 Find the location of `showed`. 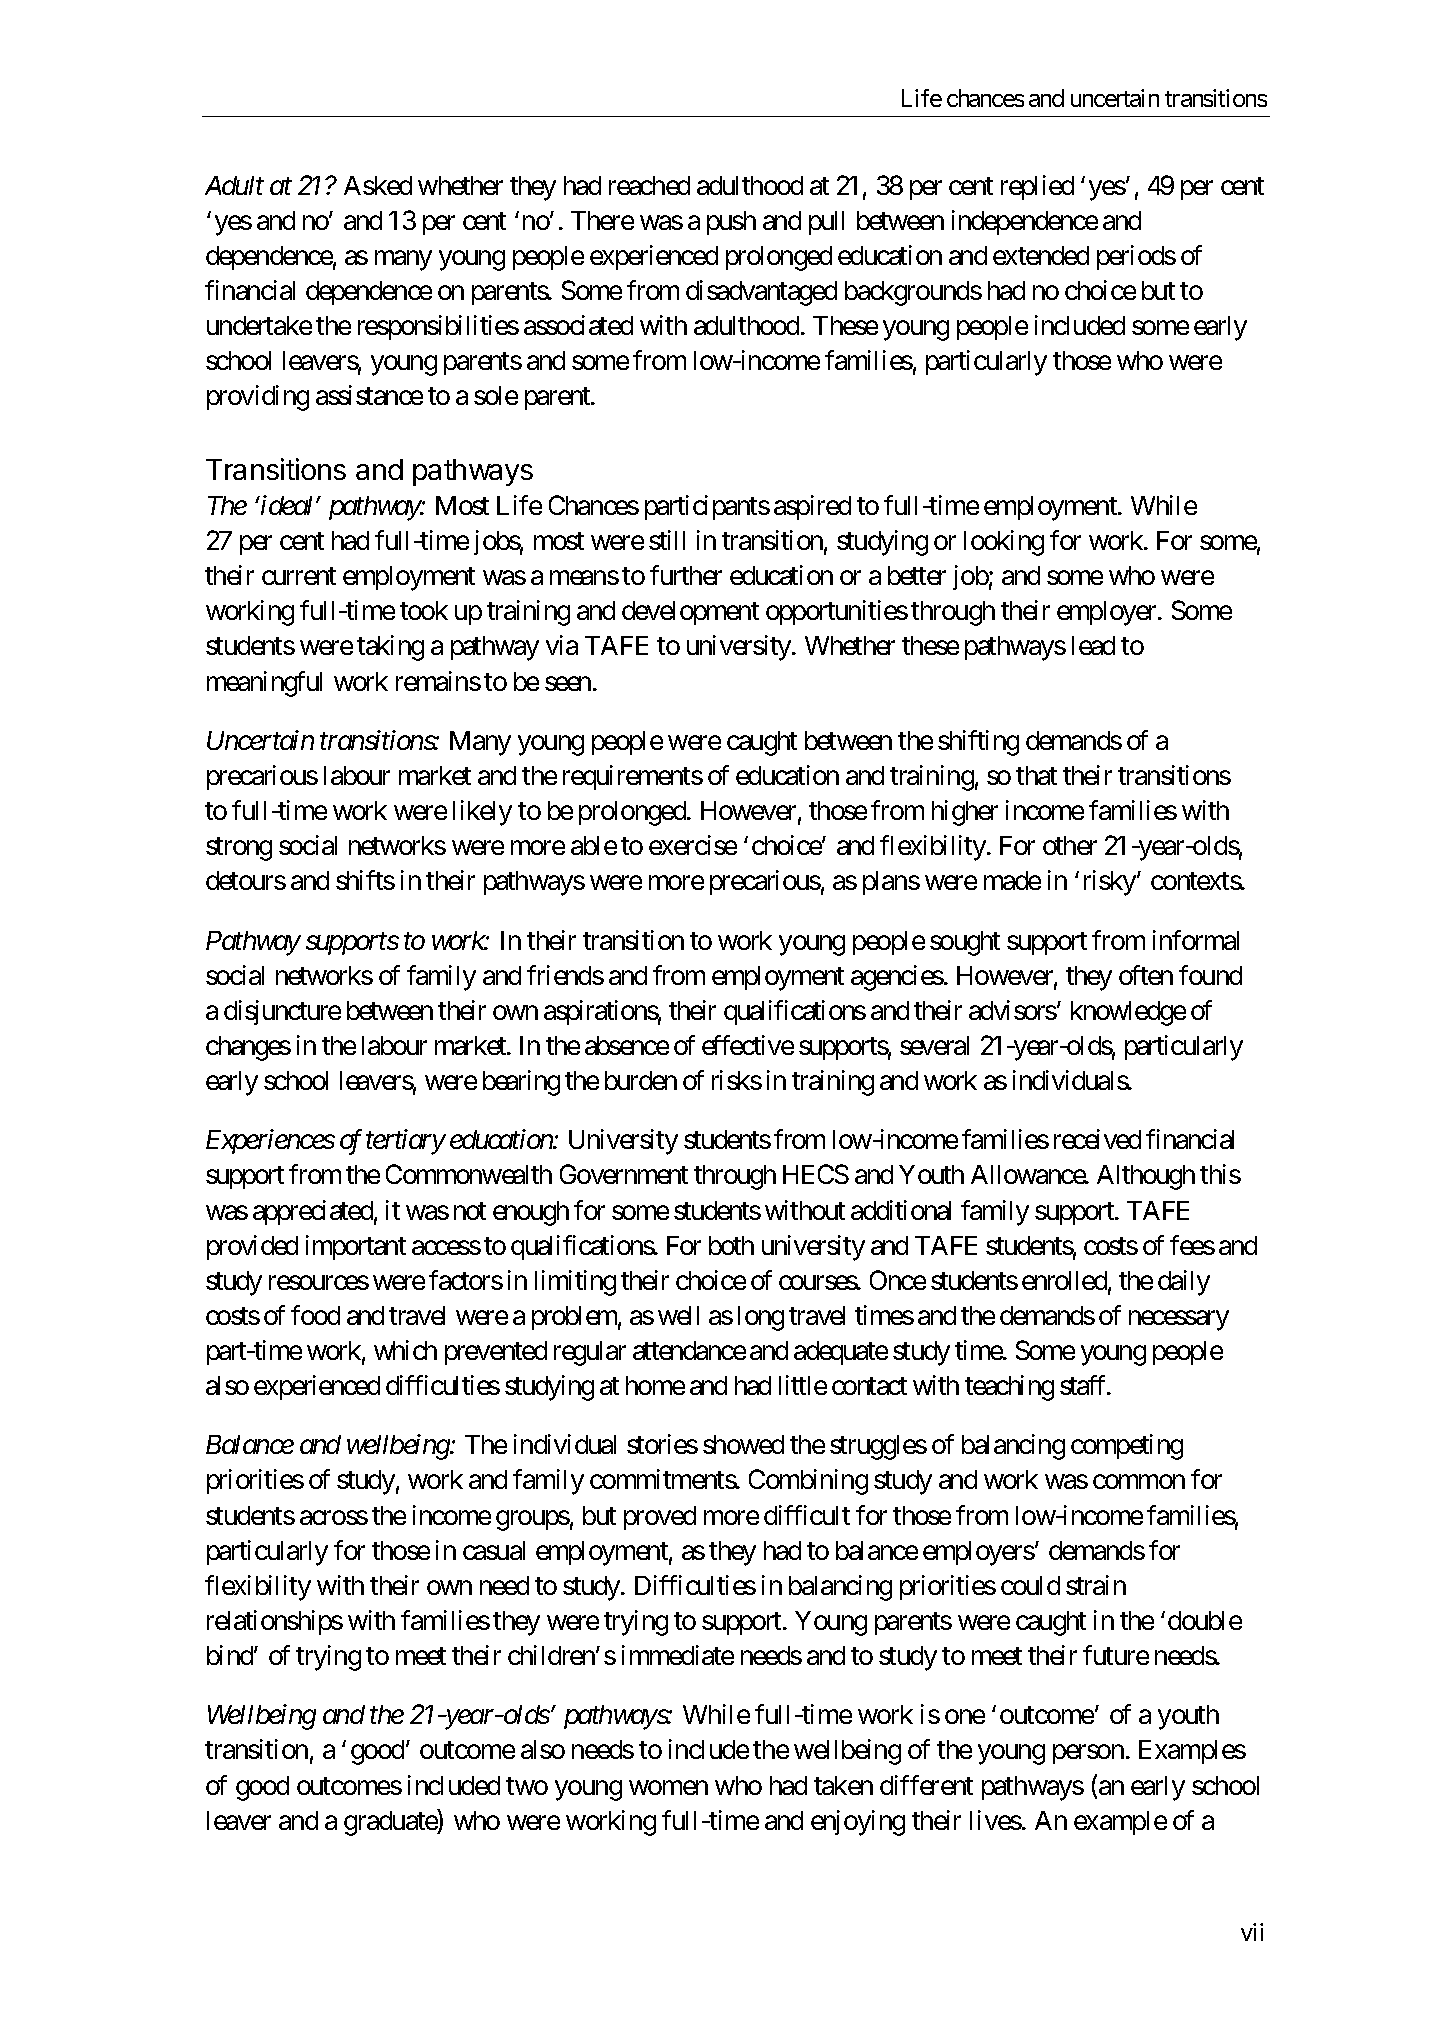

showed is located at coordinates (743, 1444).
